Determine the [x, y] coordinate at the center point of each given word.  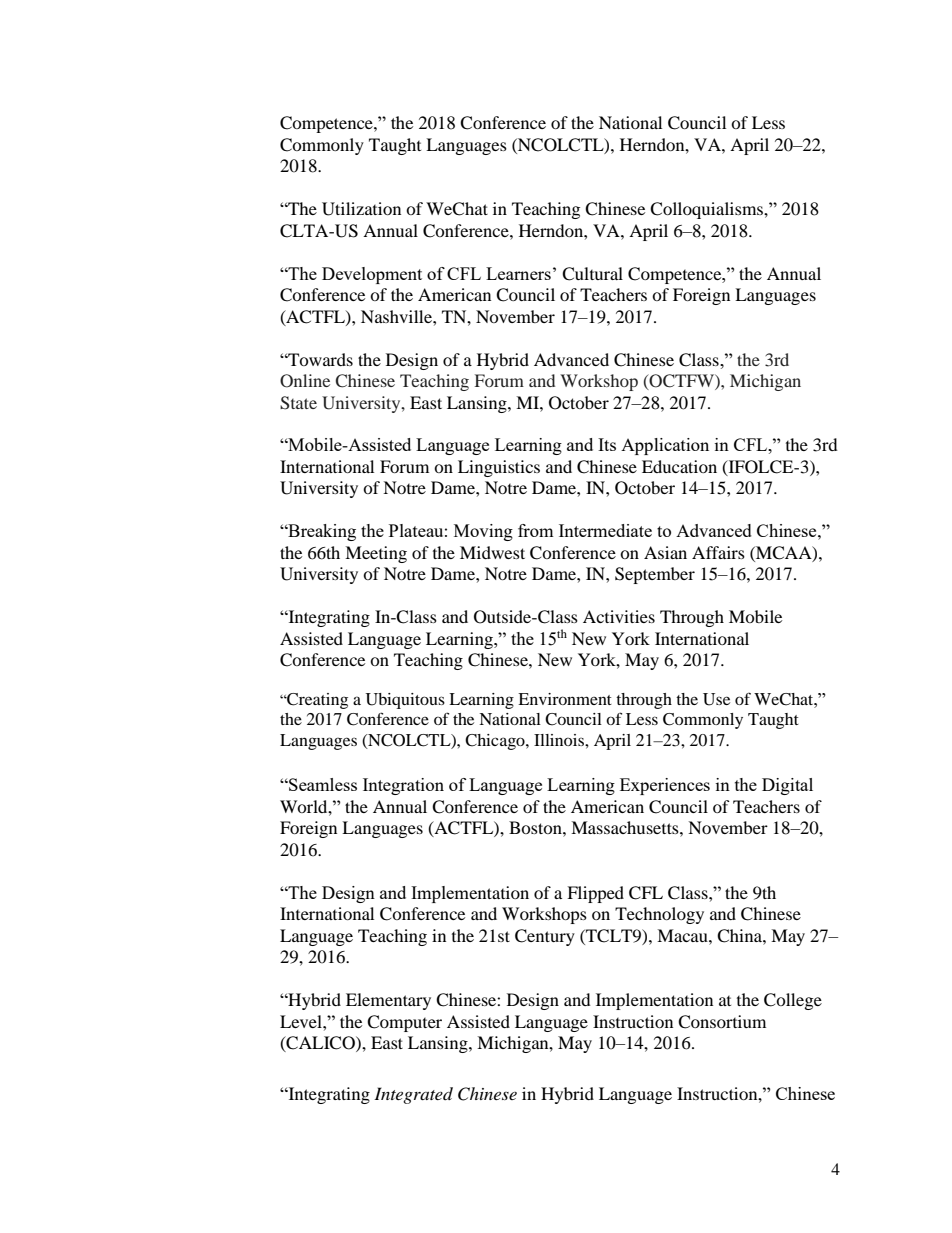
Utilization [361, 209]
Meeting [376, 554]
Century [545, 937]
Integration [403, 786]
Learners [518, 273]
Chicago [496, 742]
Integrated [413, 1095]
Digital [787, 786]
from [536, 530]
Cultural [592, 274]
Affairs [718, 552]
